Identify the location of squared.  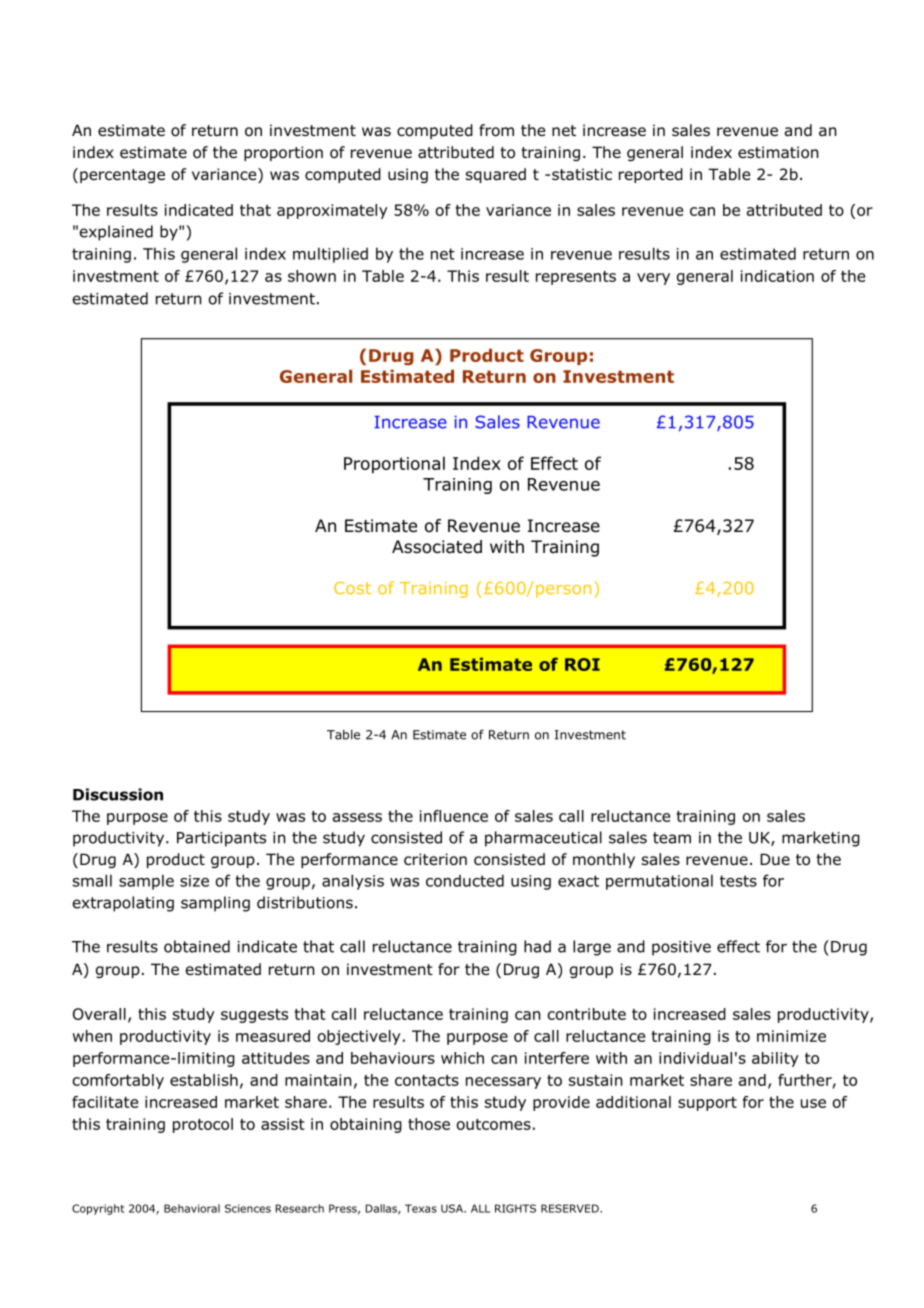
(496, 175).
